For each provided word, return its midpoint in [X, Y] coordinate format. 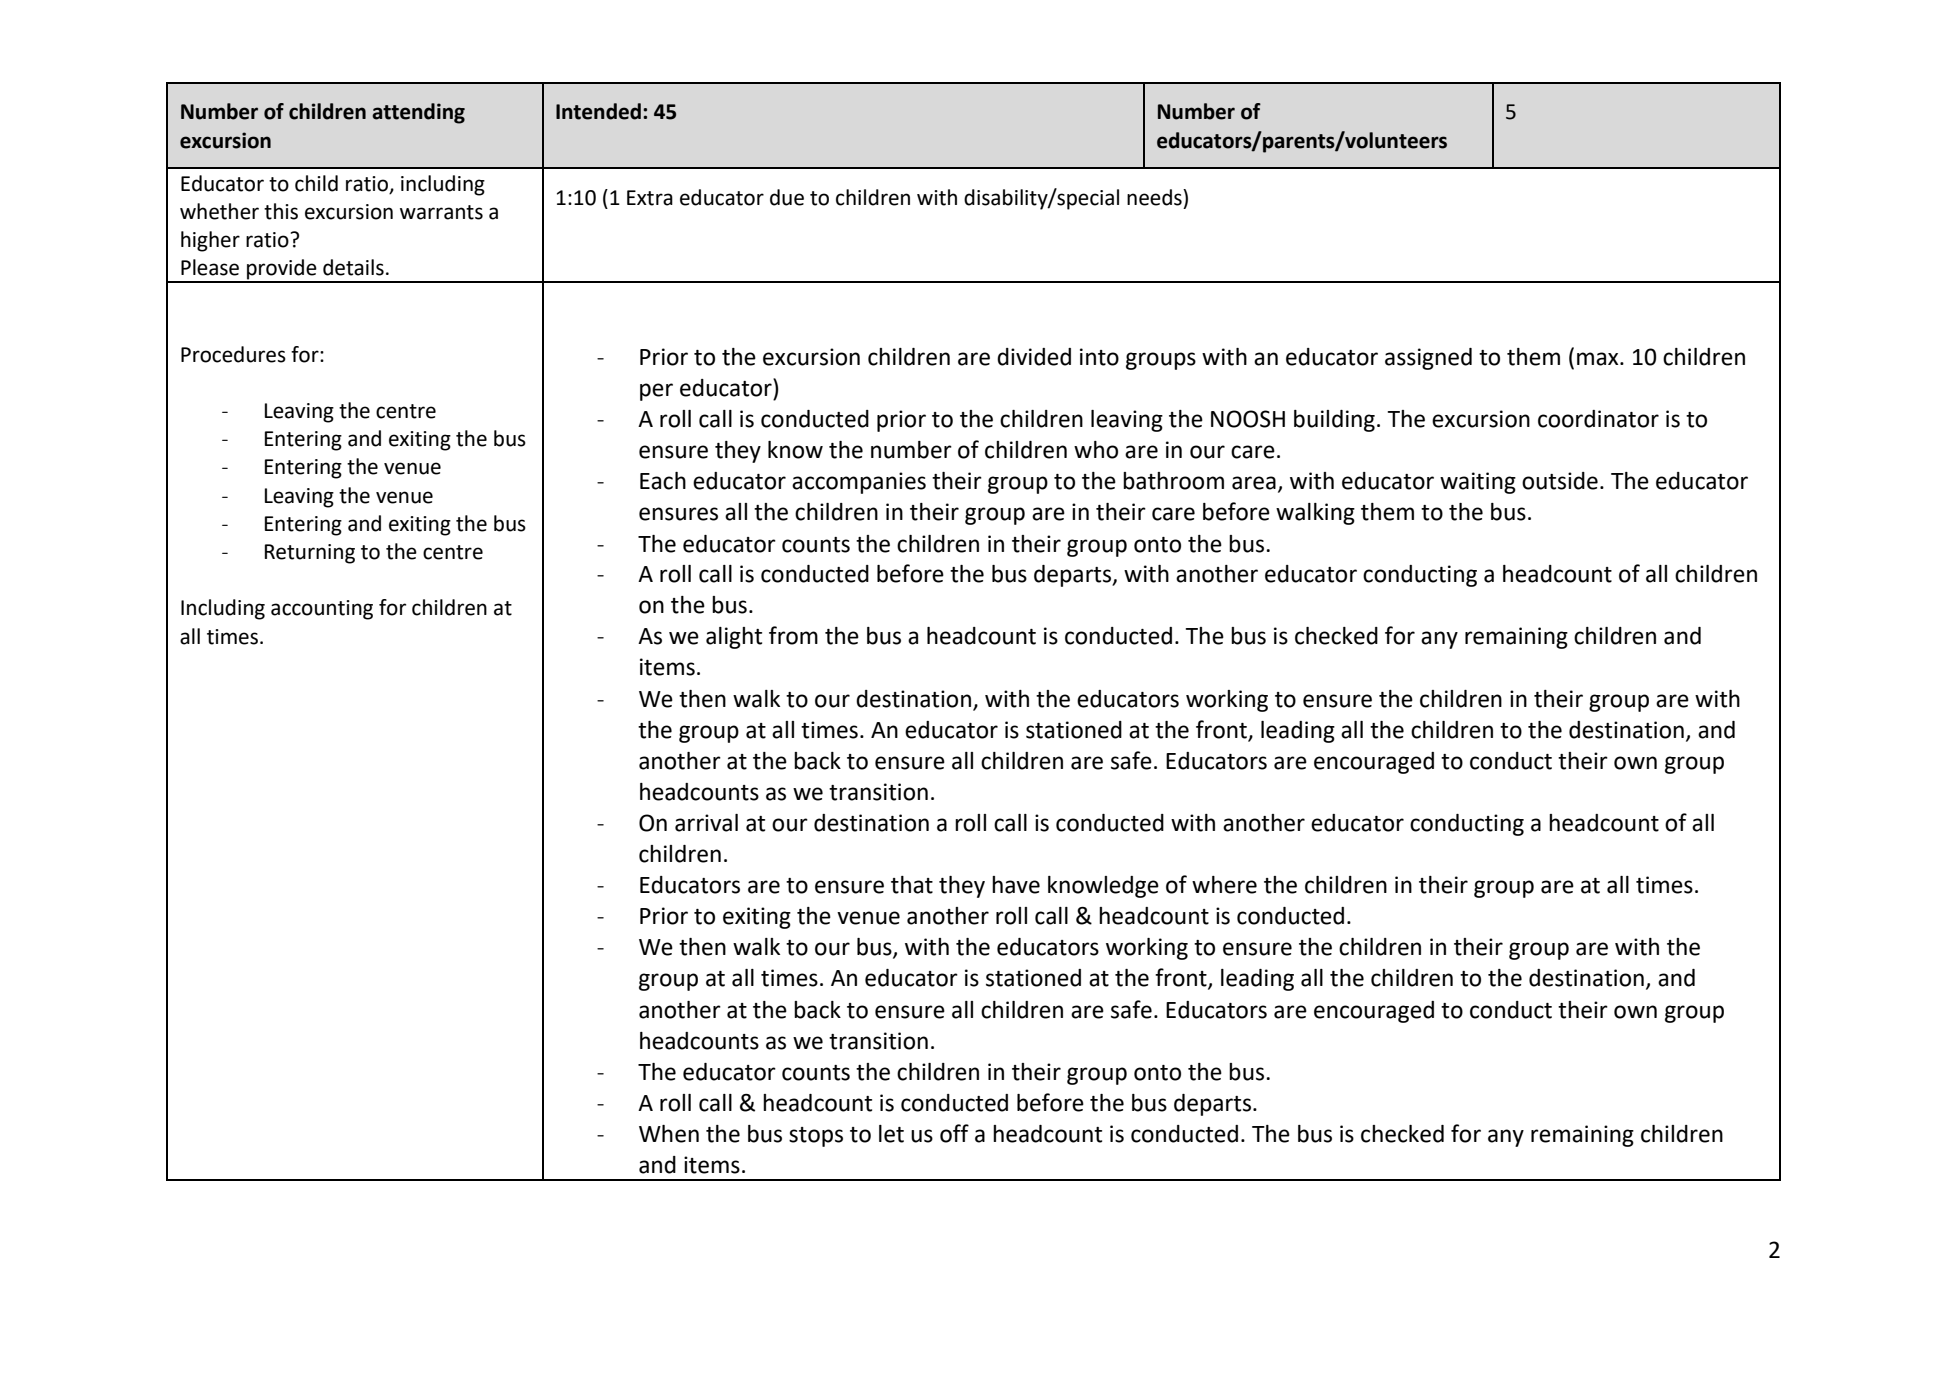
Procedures [233, 354]
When [669, 1134]
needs [1155, 197]
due [787, 197]
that [912, 885]
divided [1034, 357]
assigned [1428, 359]
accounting [322, 610]
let [891, 1134]
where [1224, 885]
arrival [706, 823]
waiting [1478, 483]
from [793, 635]
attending [418, 113]
